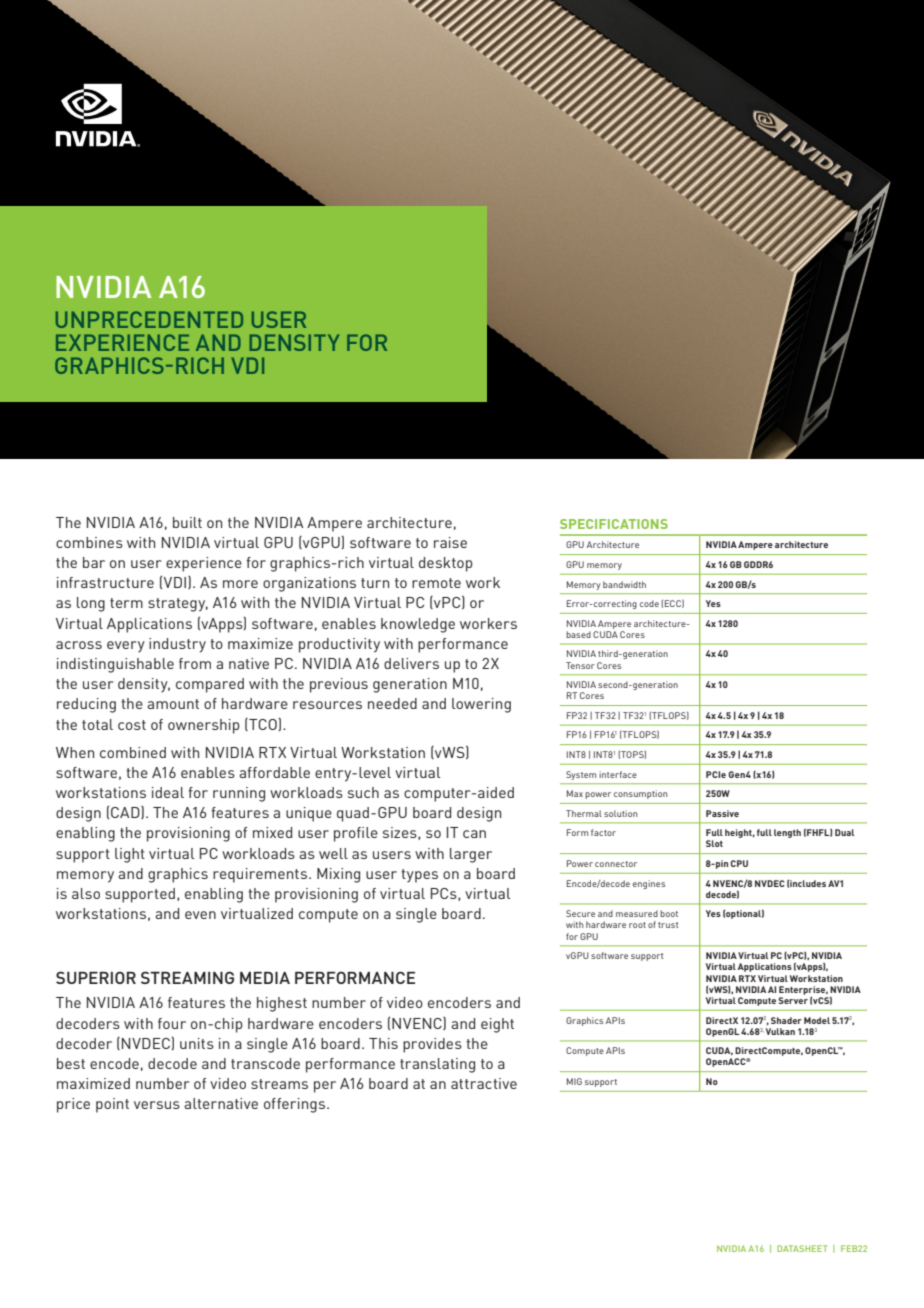 This screenshot has width=924, height=1308. Describe the element at coordinates (149, 319) in the screenshot. I see `UNPRECEDENTED` at that location.
